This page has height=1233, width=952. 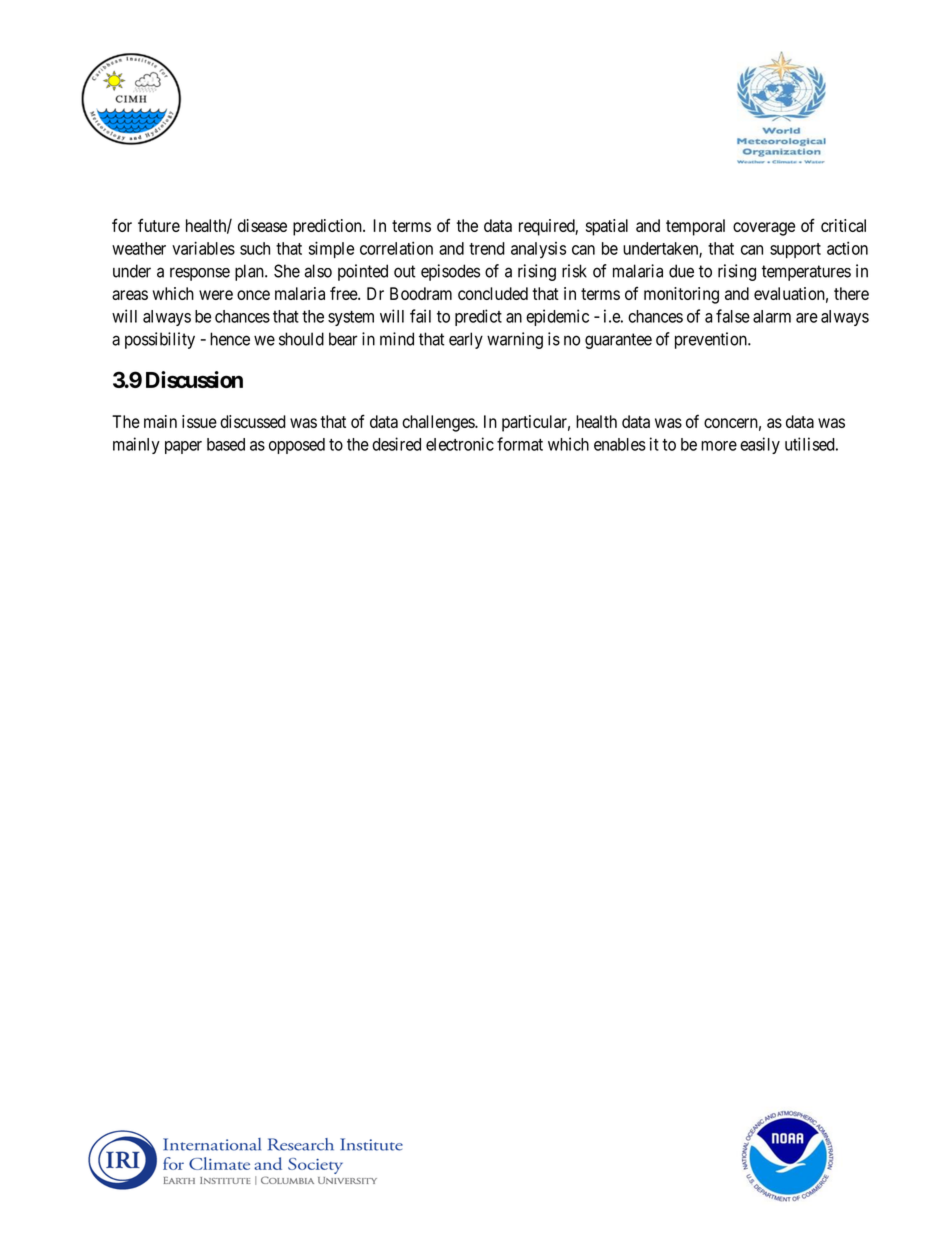 I want to click on concluded, so click(x=493, y=293).
